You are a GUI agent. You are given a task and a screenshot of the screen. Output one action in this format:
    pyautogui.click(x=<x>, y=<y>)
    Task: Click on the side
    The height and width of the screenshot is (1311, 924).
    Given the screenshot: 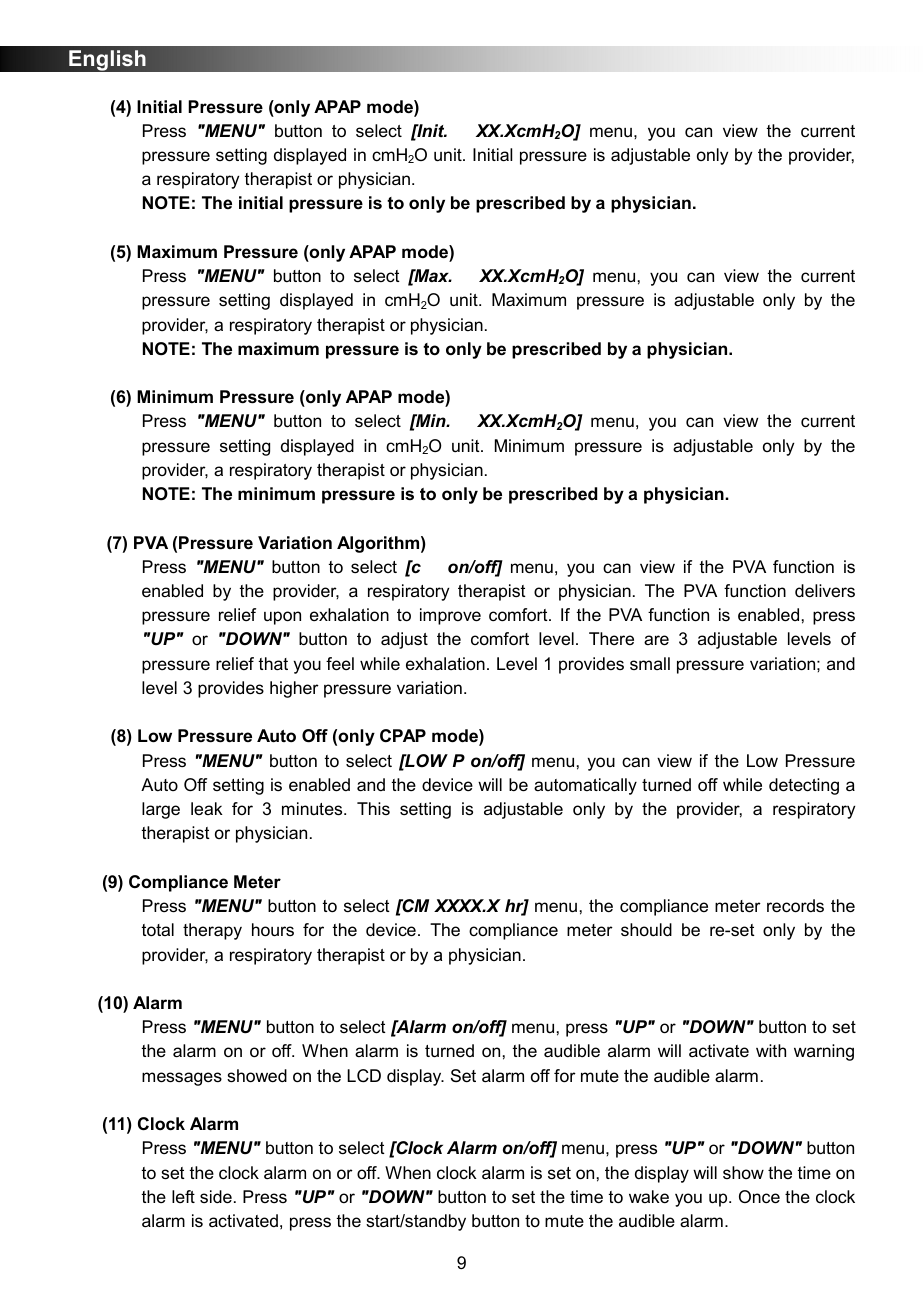 What is the action you would take?
    pyautogui.click(x=216, y=1197)
